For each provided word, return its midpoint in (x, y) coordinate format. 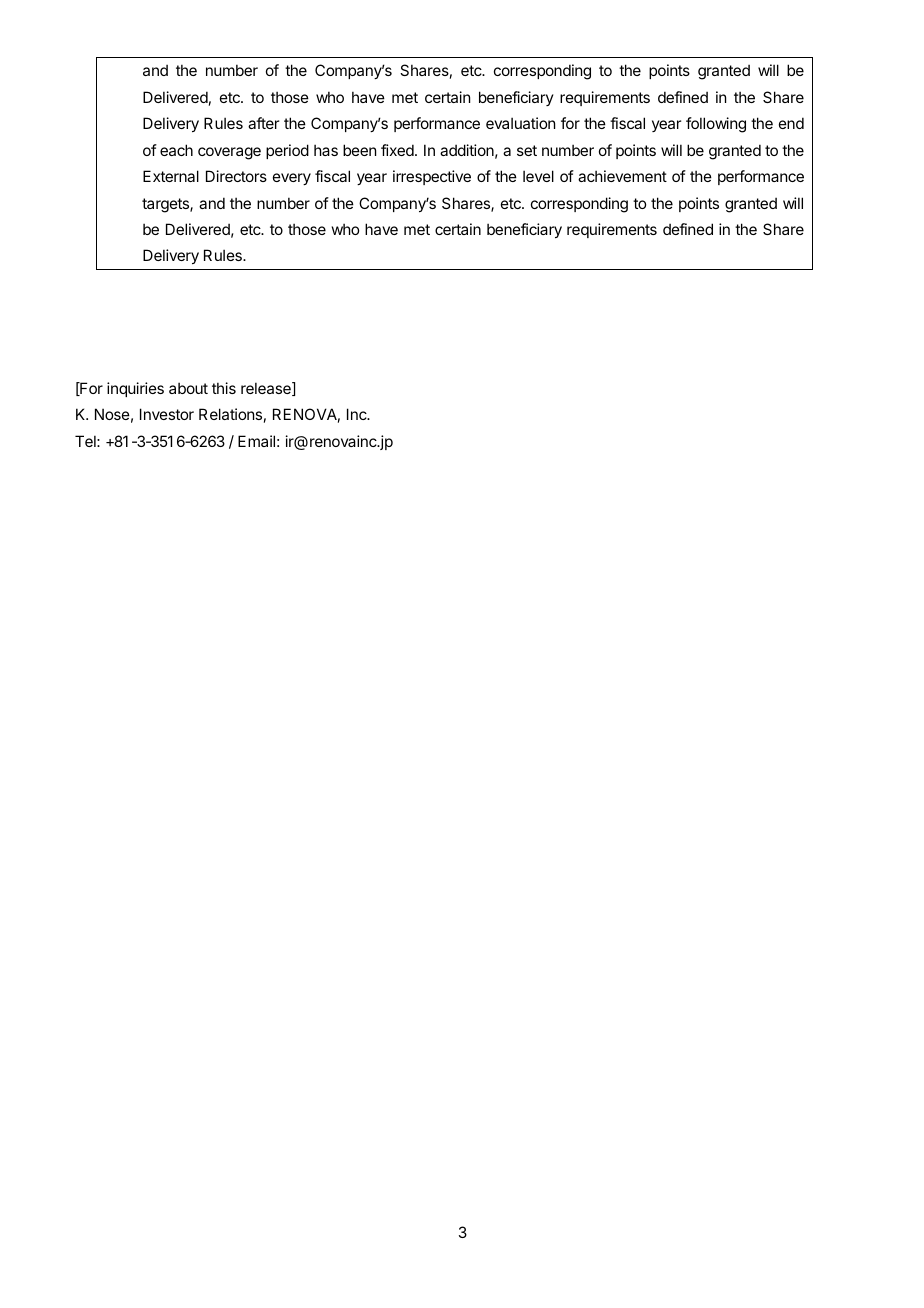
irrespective (432, 177)
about (188, 388)
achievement (622, 176)
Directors (236, 176)
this (224, 388)
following (716, 125)
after (263, 123)
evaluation (520, 123)
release (267, 389)
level (538, 176)
